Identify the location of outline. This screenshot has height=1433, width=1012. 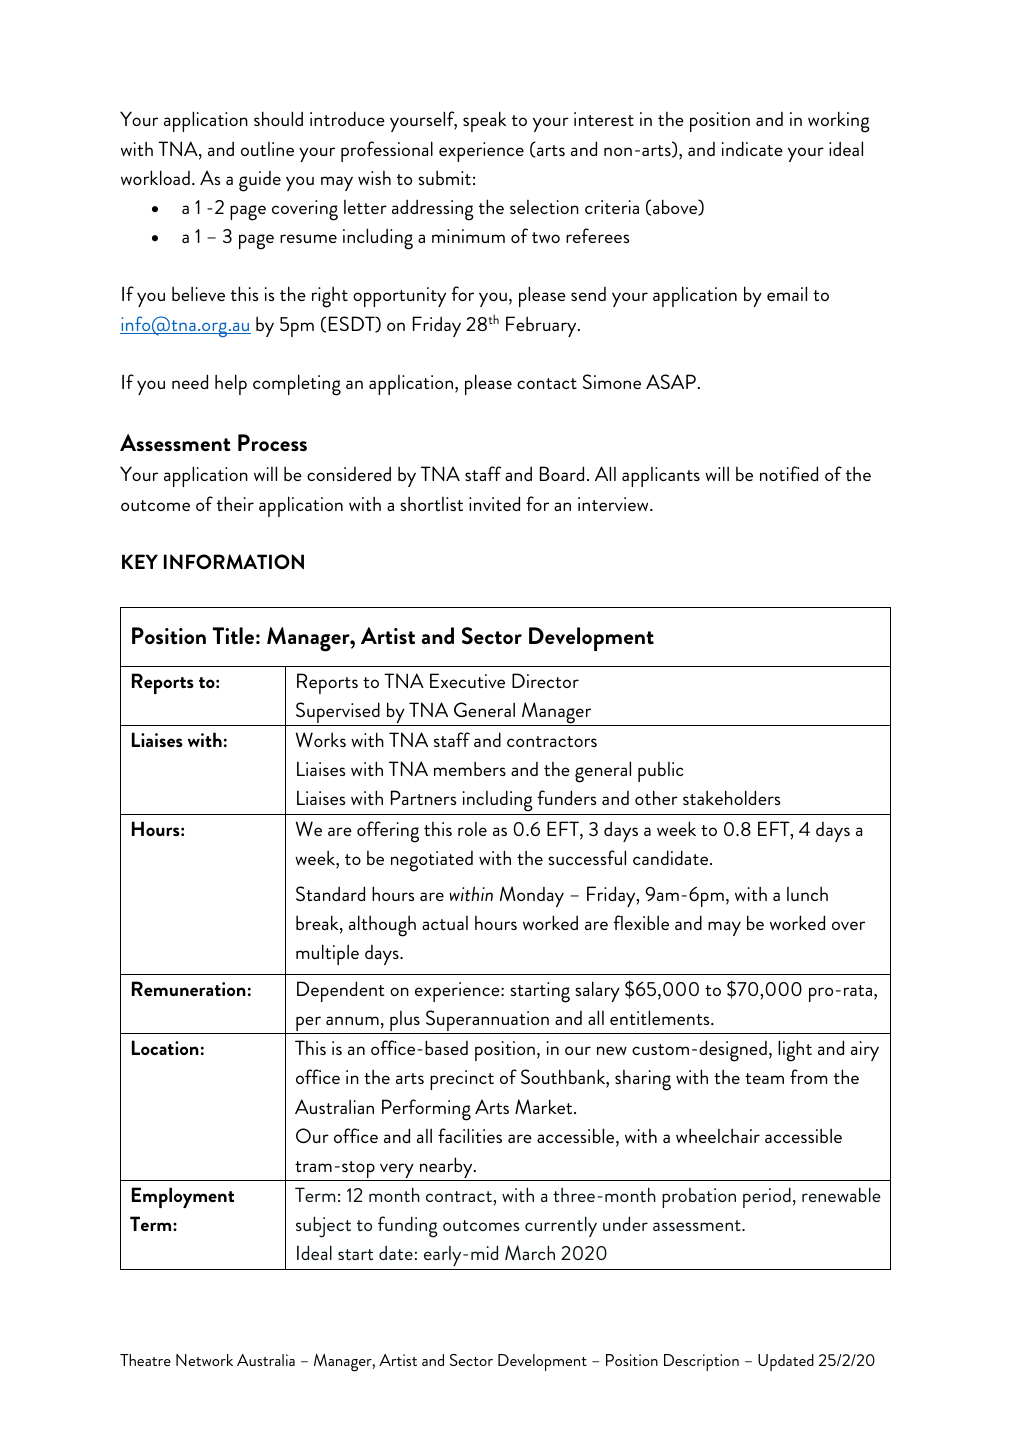
(267, 149).
